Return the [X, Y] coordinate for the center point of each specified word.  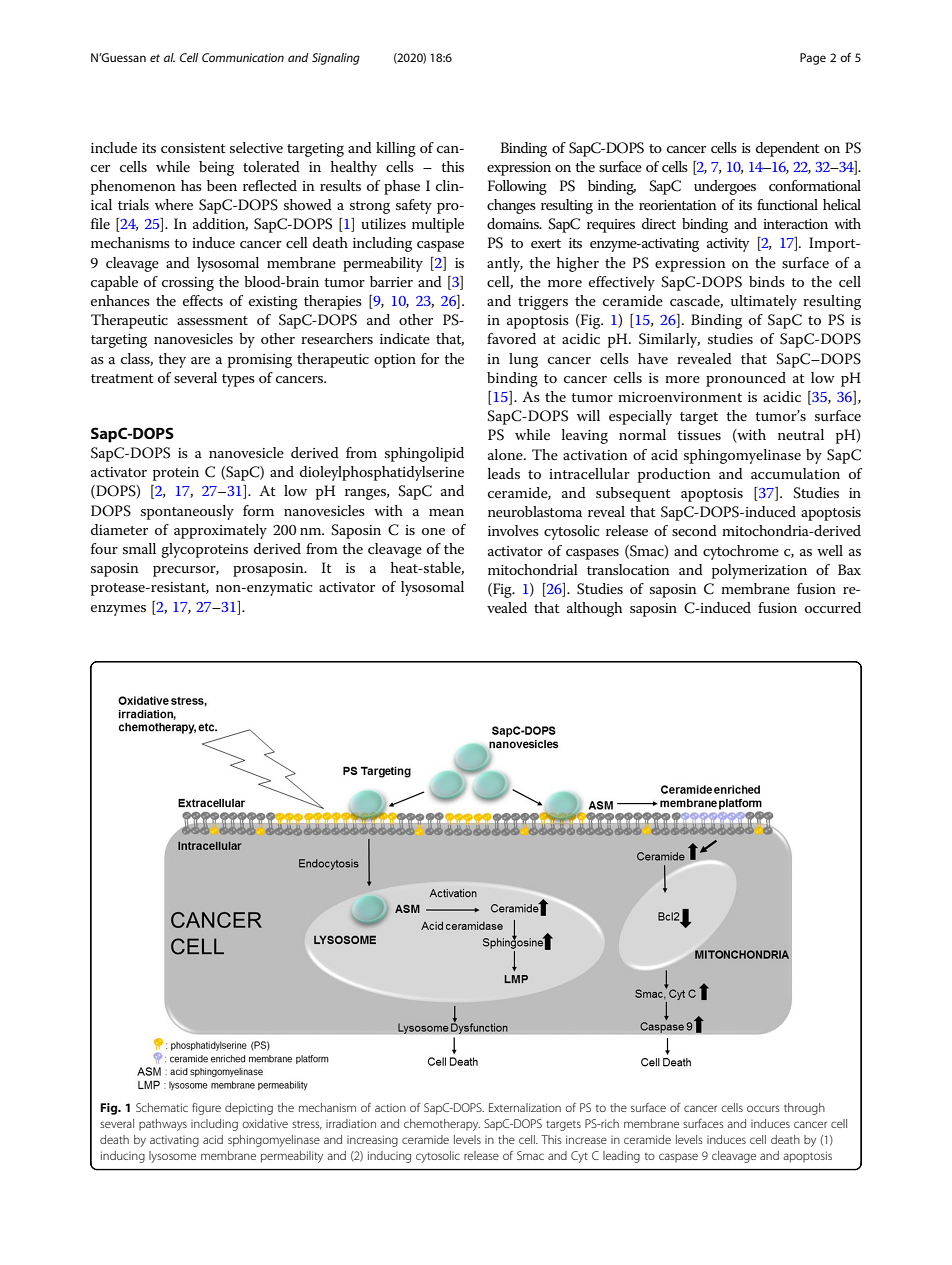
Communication [243, 57]
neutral [801, 434]
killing [396, 149]
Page [813, 59]
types [238, 380]
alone [506, 454]
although [594, 609]
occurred [833, 607]
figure [206, 1109]
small [139, 548]
